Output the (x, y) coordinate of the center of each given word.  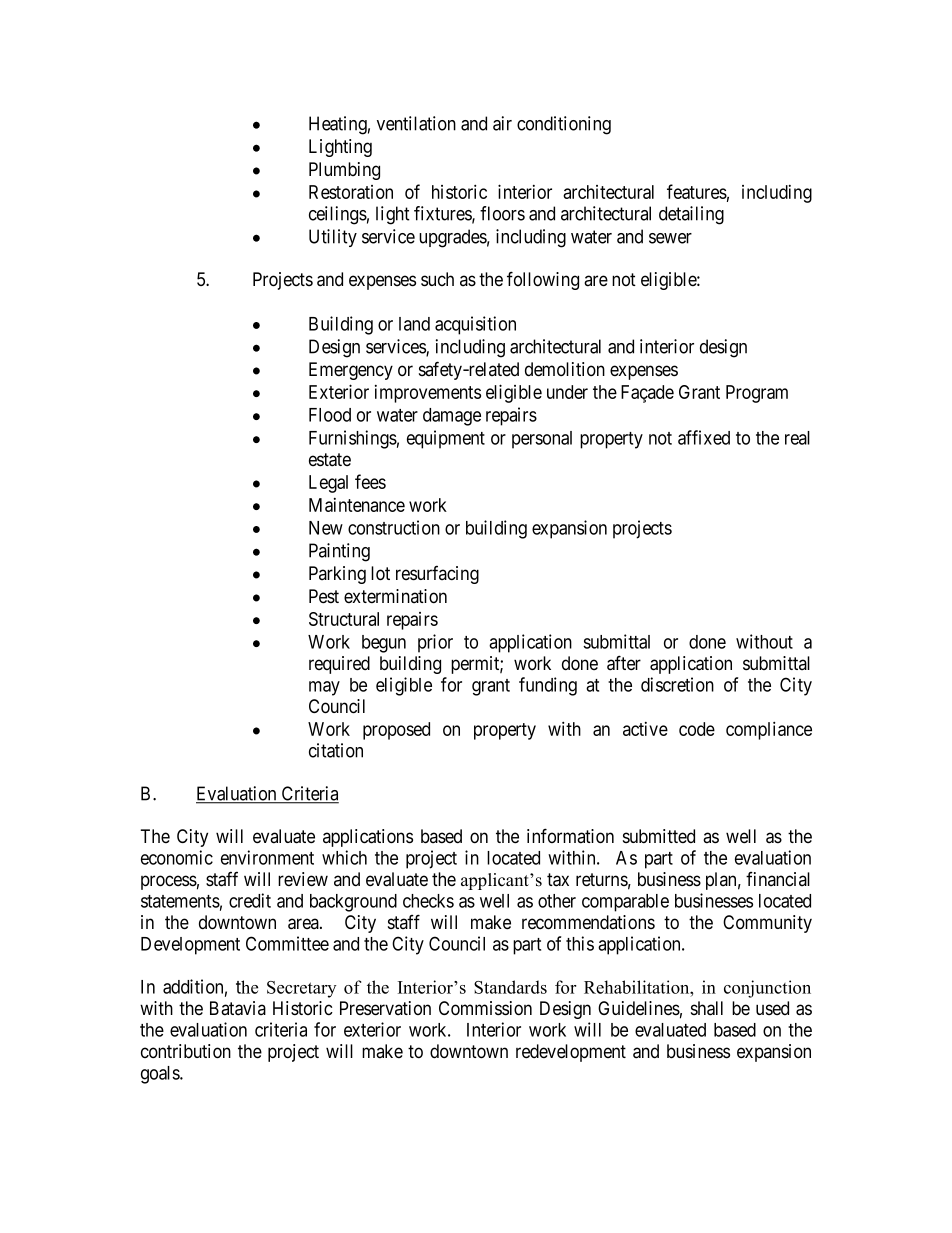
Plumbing (344, 171)
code (697, 729)
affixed (704, 437)
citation (336, 750)
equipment (446, 439)
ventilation (416, 123)
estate (330, 460)
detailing (691, 215)
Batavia (238, 1008)
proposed (396, 731)
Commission (485, 1008)
